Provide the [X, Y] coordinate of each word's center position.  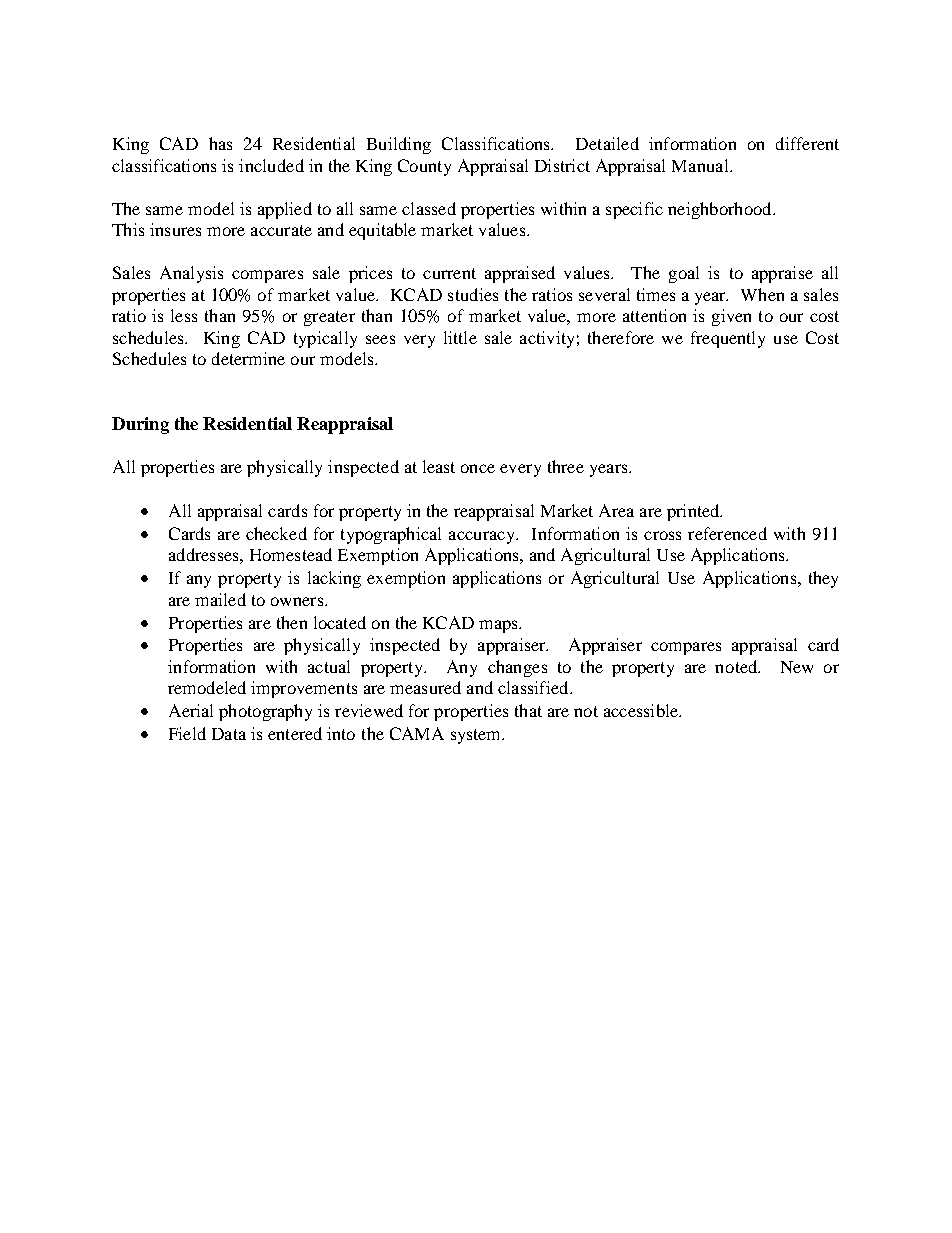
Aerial [191, 710]
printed [694, 512]
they [823, 579]
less [184, 315]
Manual [701, 165]
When [762, 294]
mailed [220, 599]
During [140, 425]
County [424, 167]
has [220, 143]
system [477, 736]
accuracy [483, 537]
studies [473, 294]
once [478, 468]
